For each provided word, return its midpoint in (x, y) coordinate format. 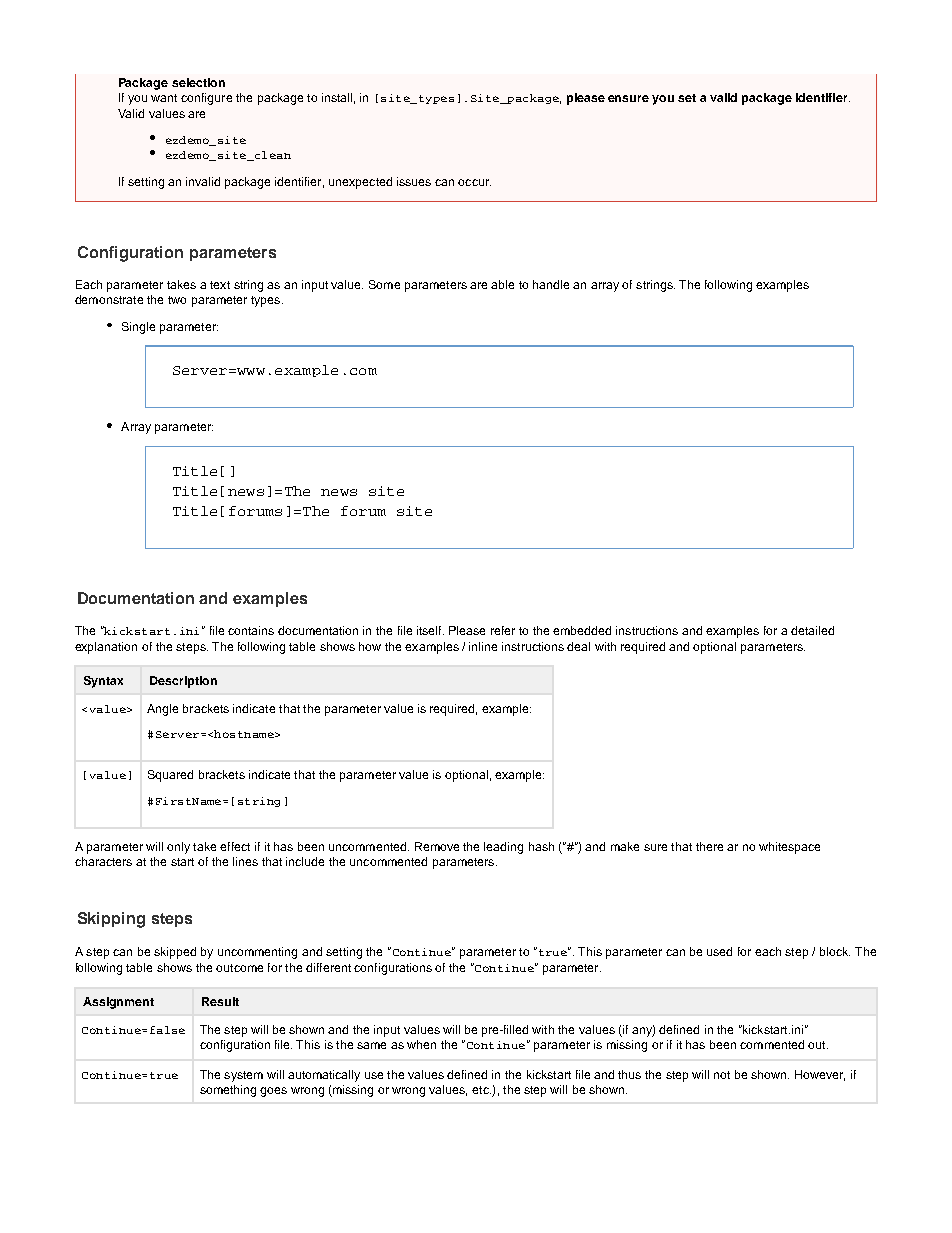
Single (138, 328)
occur (474, 182)
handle (551, 284)
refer (503, 630)
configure (206, 99)
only (178, 848)
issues (414, 181)
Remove (437, 846)
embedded (582, 630)
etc (481, 1090)
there (709, 846)
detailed (812, 630)
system (243, 1076)
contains (251, 630)
